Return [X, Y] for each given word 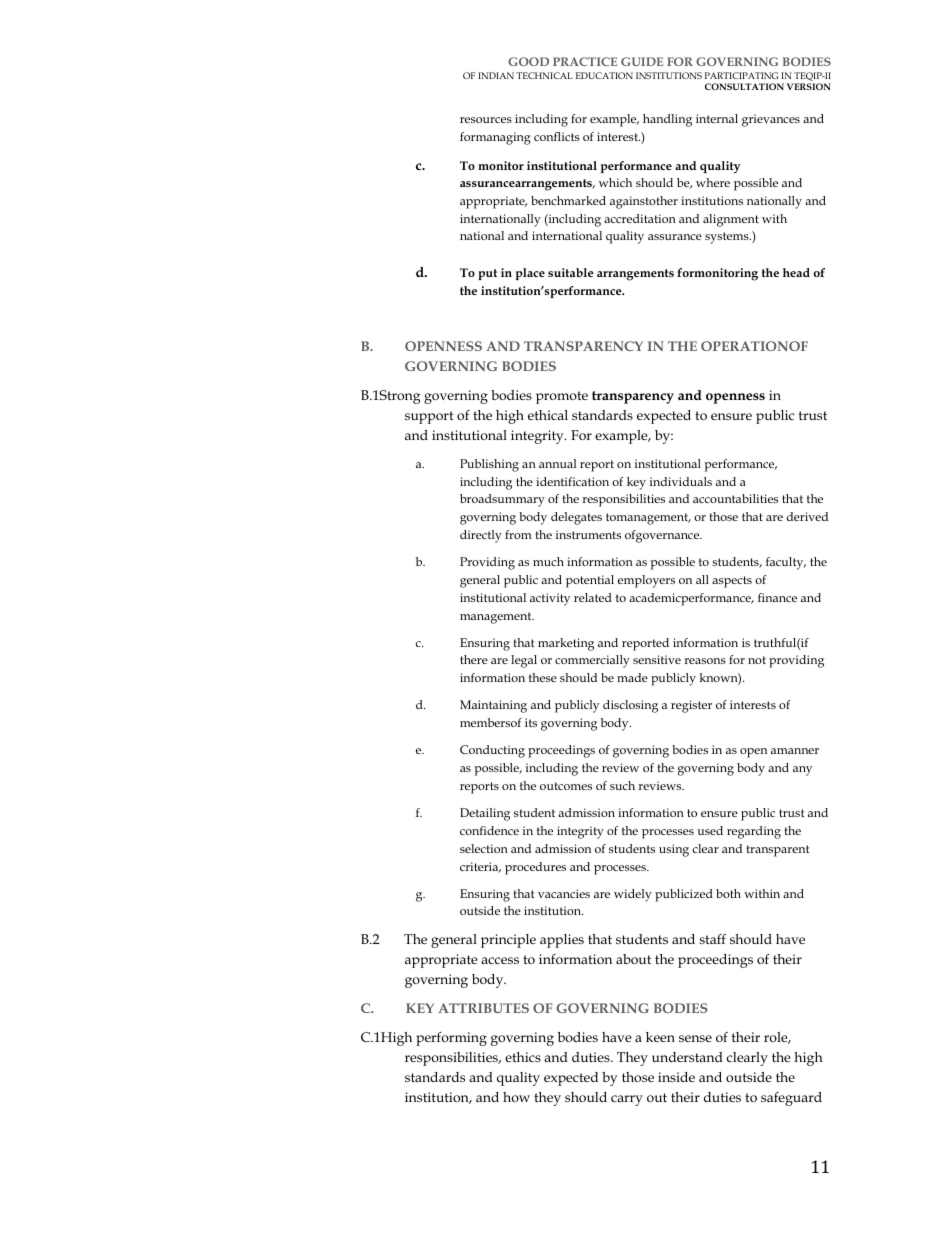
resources [486, 120]
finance [777, 597]
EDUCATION [604, 75]
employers [646, 581]
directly [481, 536]
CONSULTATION [744, 86]
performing [451, 1039]
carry [627, 1100]
